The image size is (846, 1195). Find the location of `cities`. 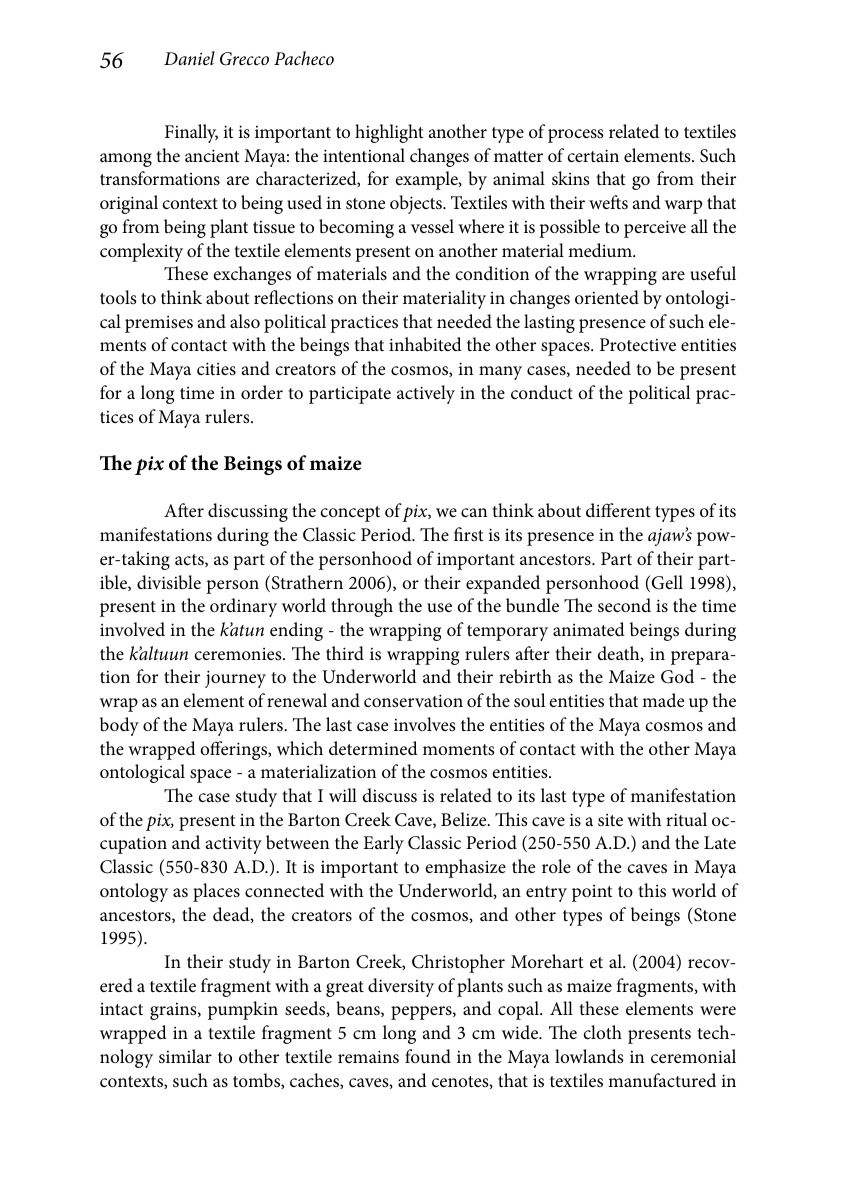

cities is located at coordinates (216, 369).
